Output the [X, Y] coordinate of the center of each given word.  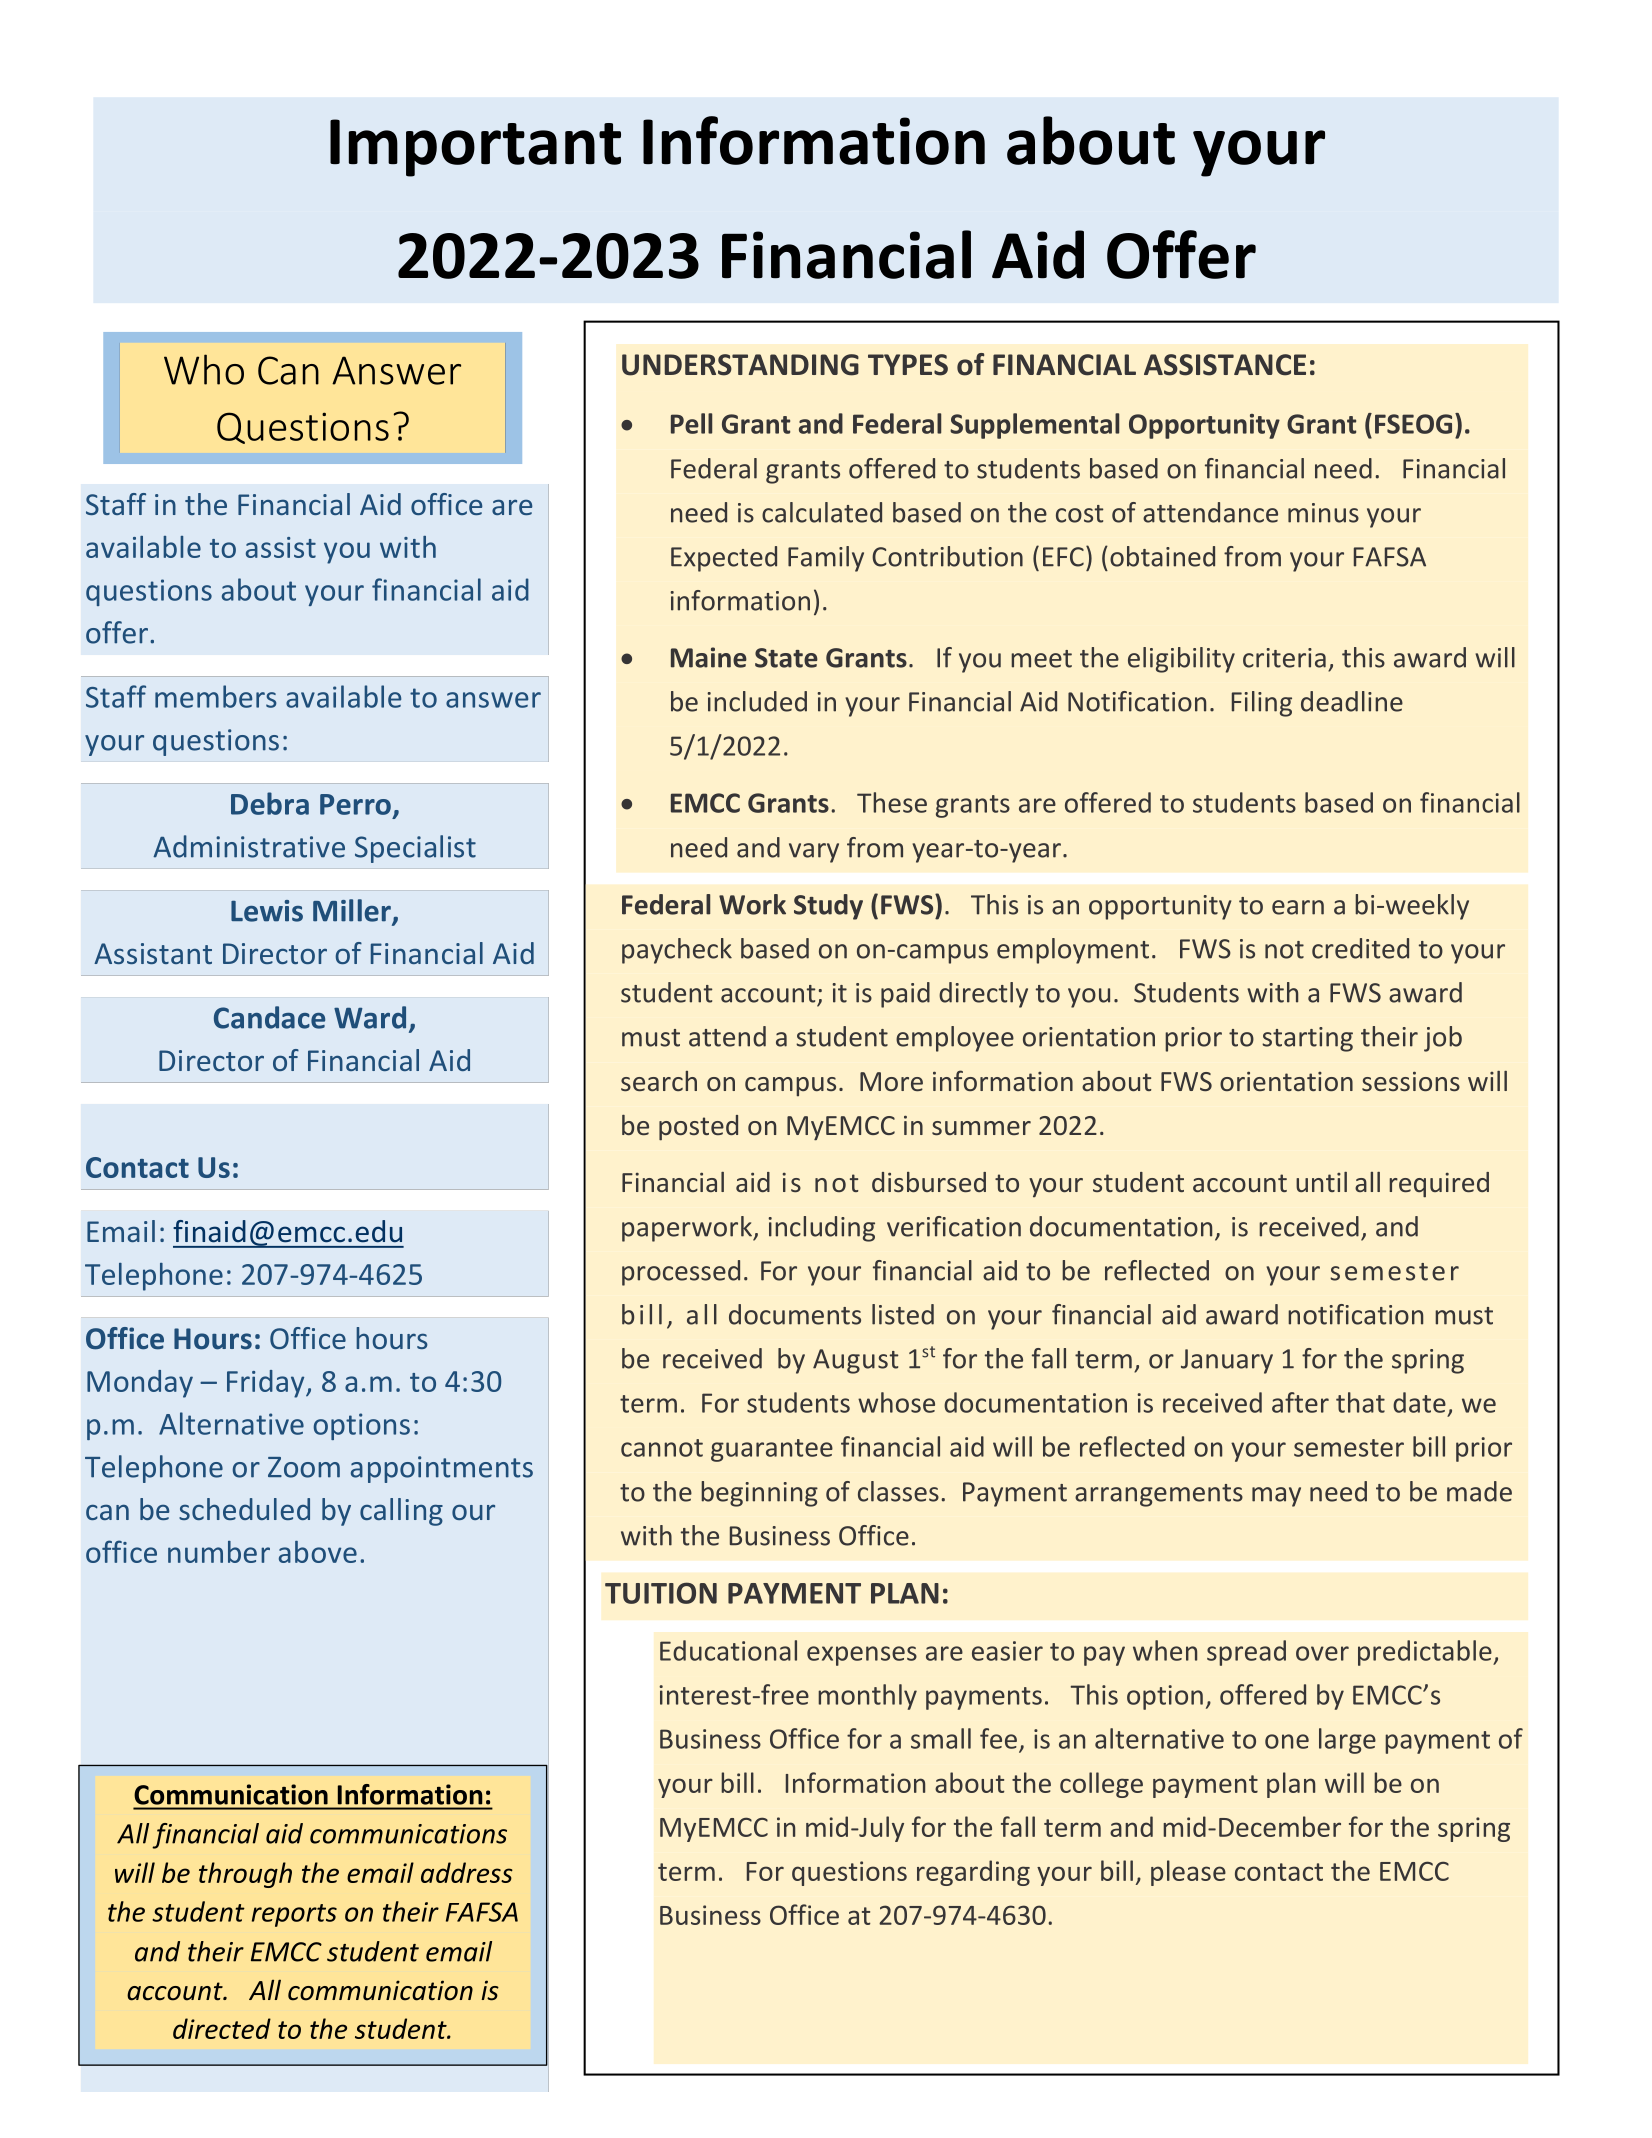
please [1188, 1873]
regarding [973, 1873]
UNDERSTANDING [740, 365]
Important [475, 148]
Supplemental [1034, 426]
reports [294, 1915]
